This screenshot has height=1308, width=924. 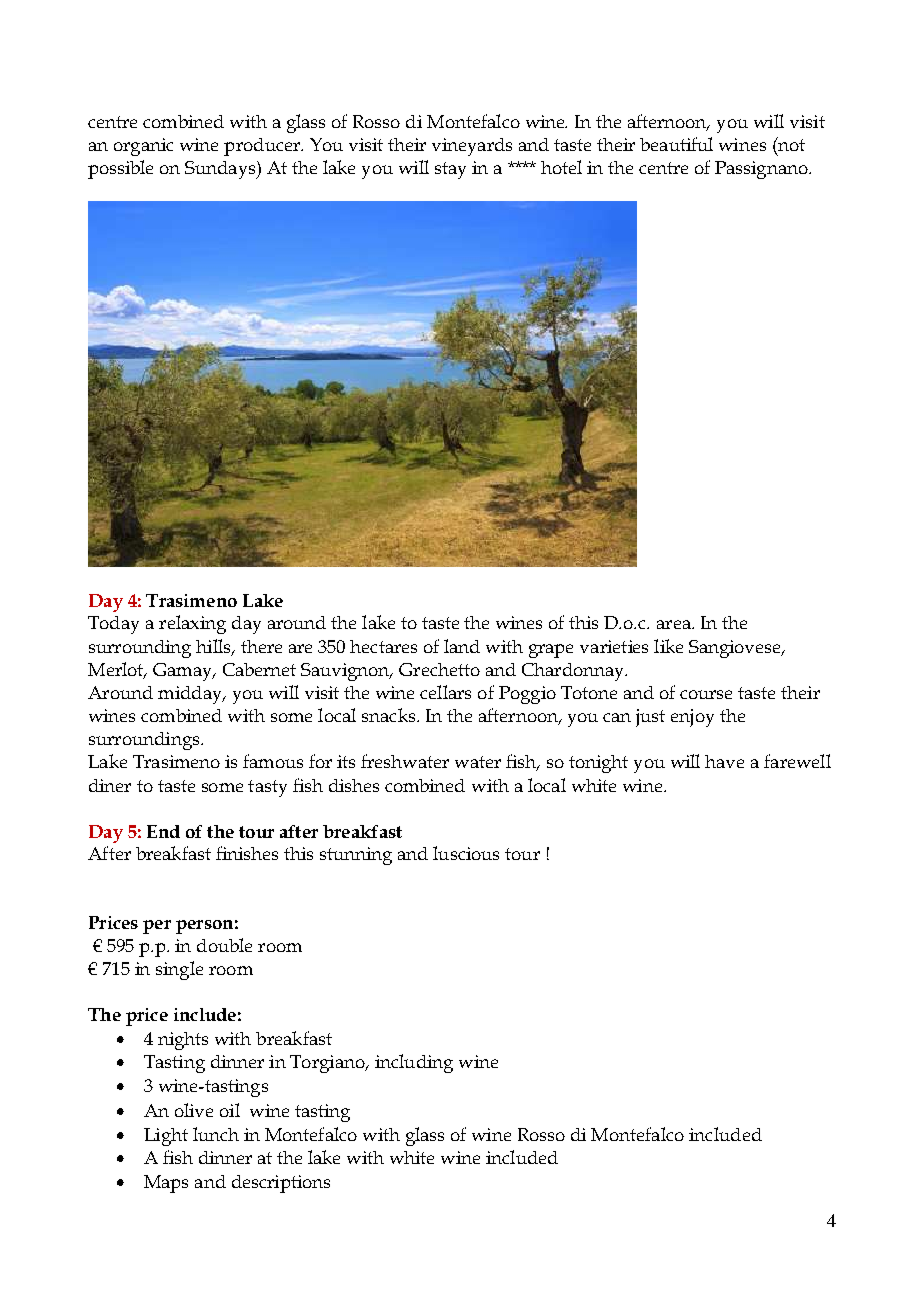 What do you see at coordinates (414, 1063) in the screenshot?
I see `including` at bounding box center [414, 1063].
